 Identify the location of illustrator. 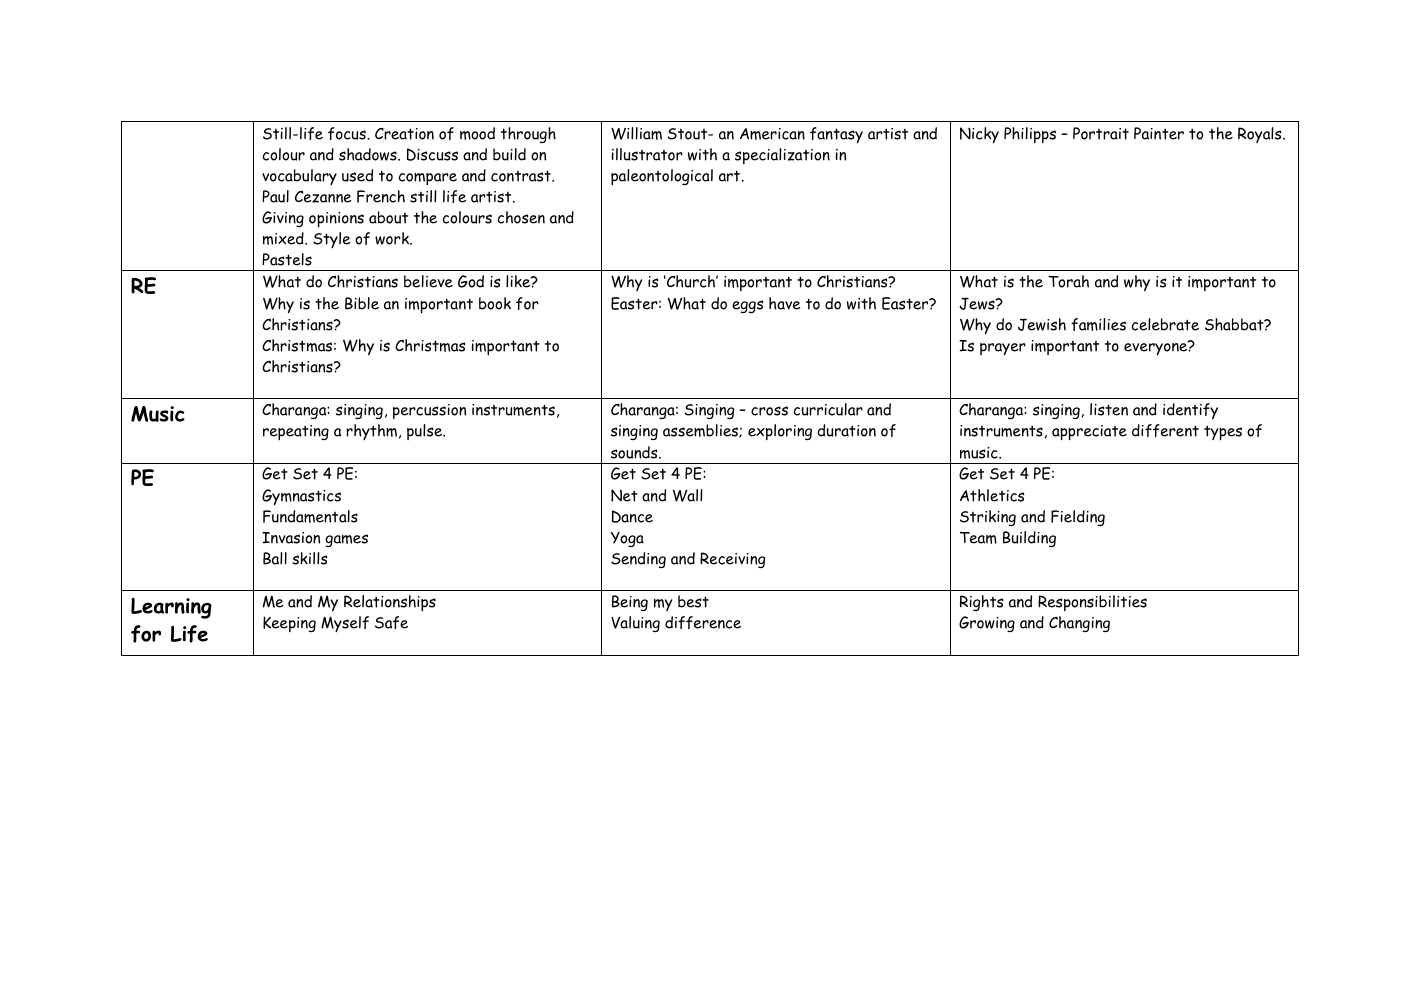
(647, 154).
